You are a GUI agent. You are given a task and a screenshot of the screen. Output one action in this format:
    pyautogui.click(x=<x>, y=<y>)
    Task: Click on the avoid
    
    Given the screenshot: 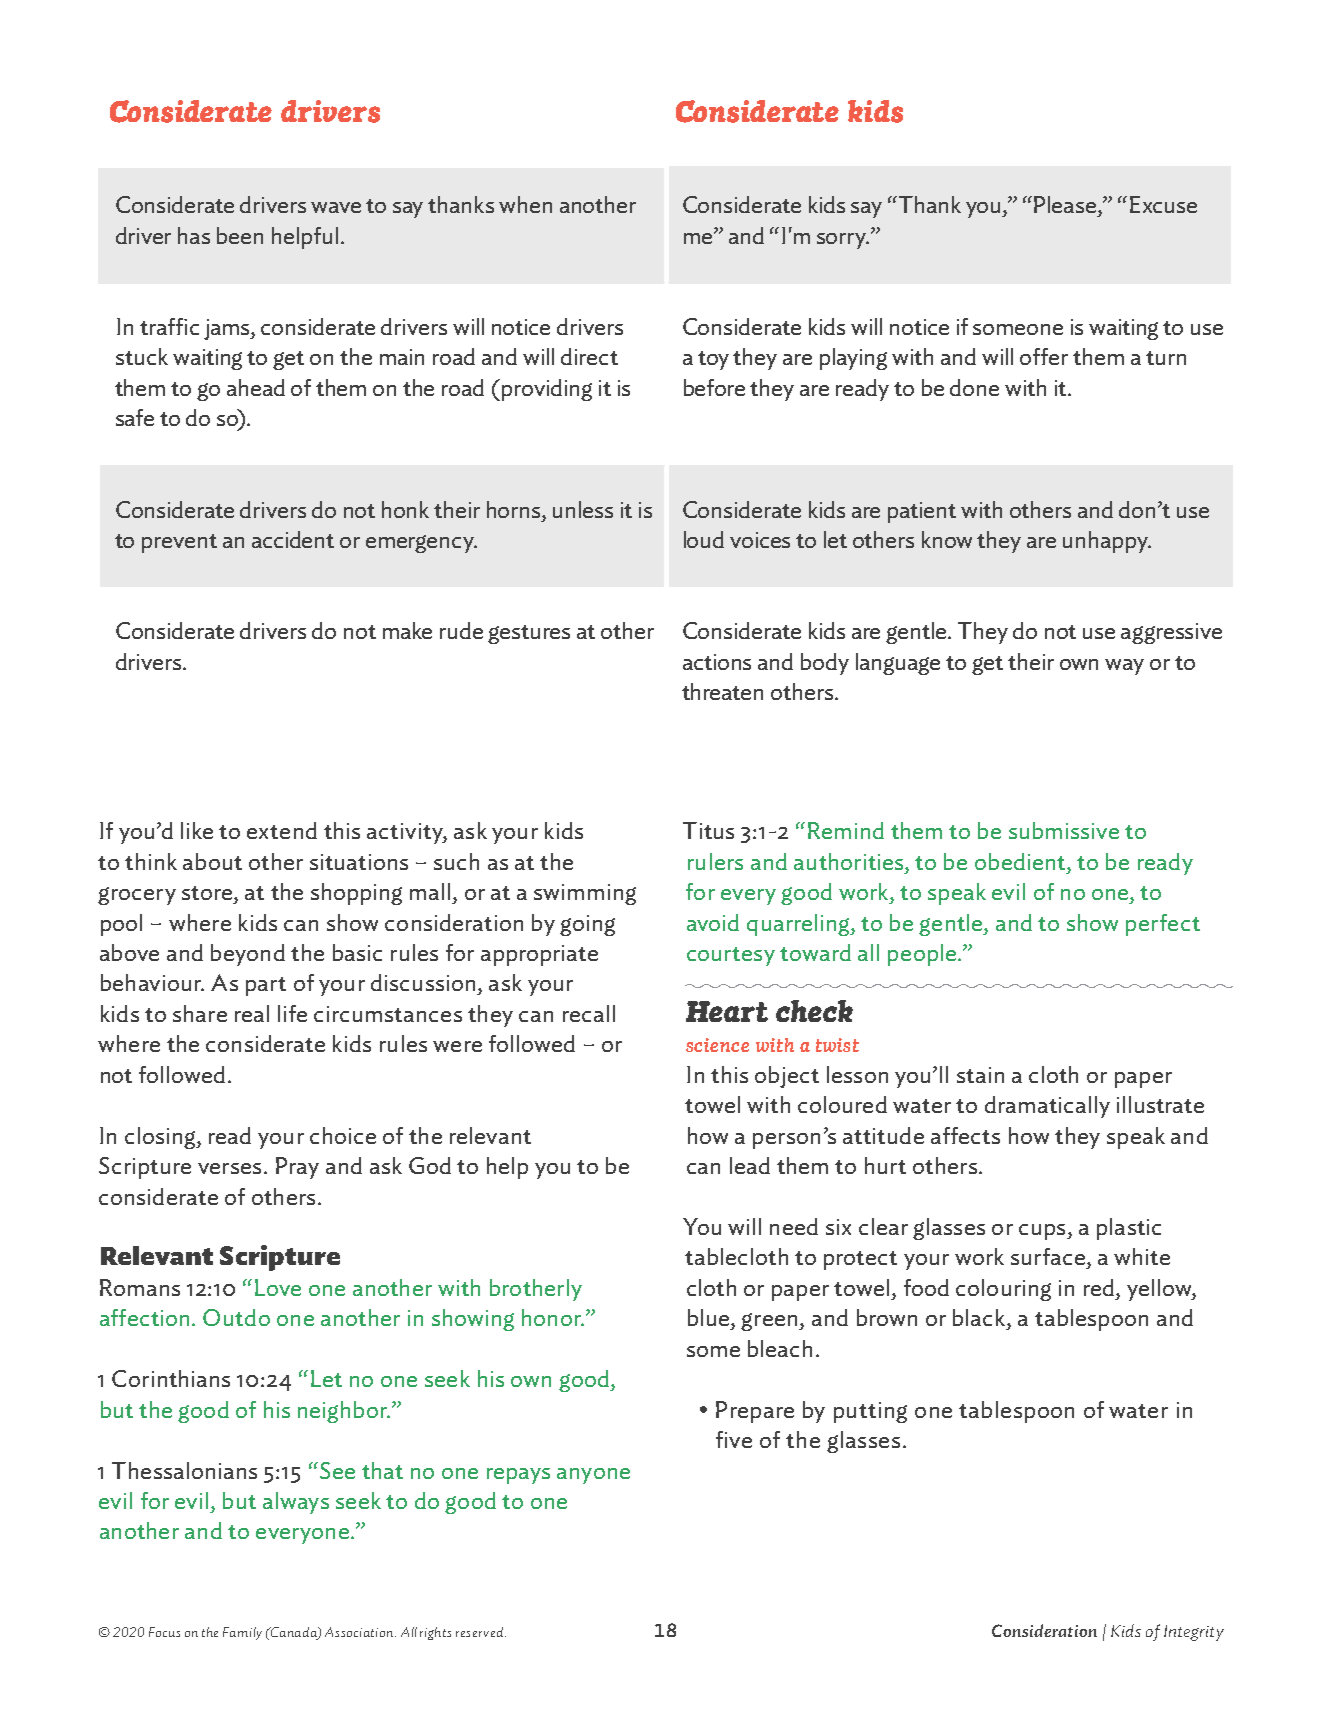 What is the action you would take?
    pyautogui.click(x=713, y=922)
